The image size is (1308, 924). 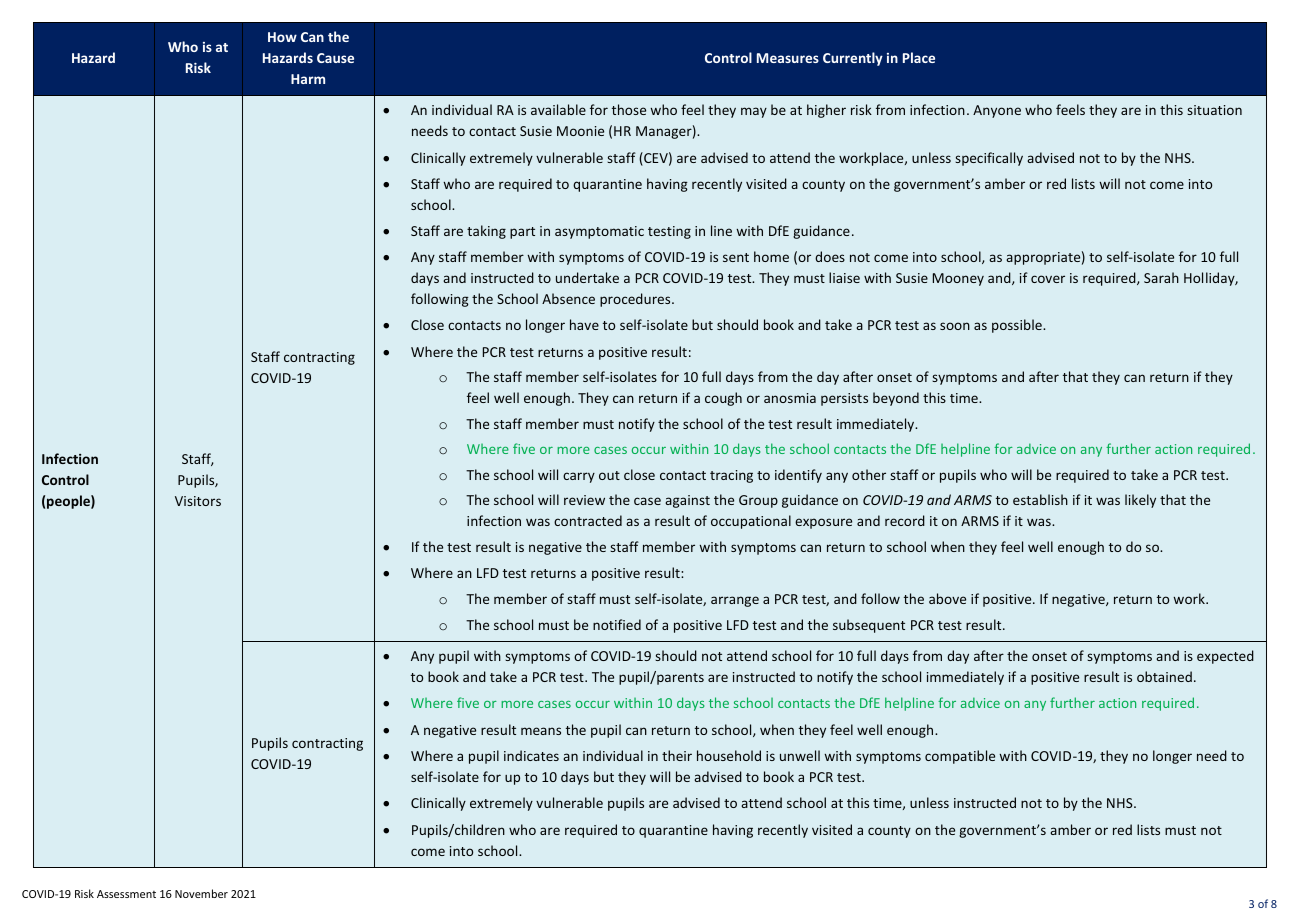 What do you see at coordinates (997, 111) in the screenshot?
I see `Anyone` at bounding box center [997, 111].
